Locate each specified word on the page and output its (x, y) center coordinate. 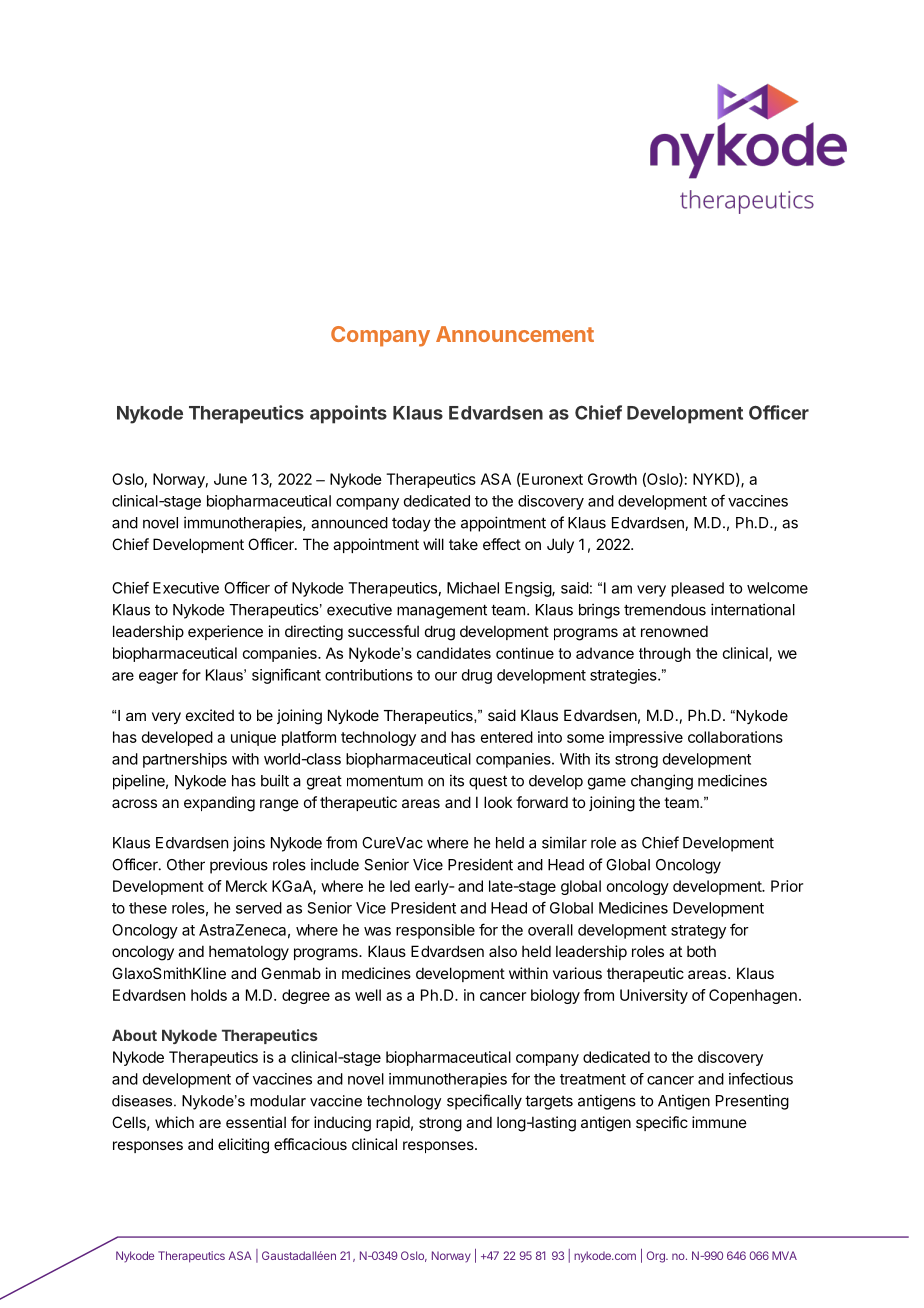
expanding (219, 804)
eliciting (243, 1146)
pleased (697, 589)
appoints (348, 414)
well (368, 995)
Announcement (515, 334)
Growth (612, 479)
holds (209, 995)
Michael (473, 588)
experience (225, 632)
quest (488, 782)
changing (662, 782)
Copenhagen (753, 996)
